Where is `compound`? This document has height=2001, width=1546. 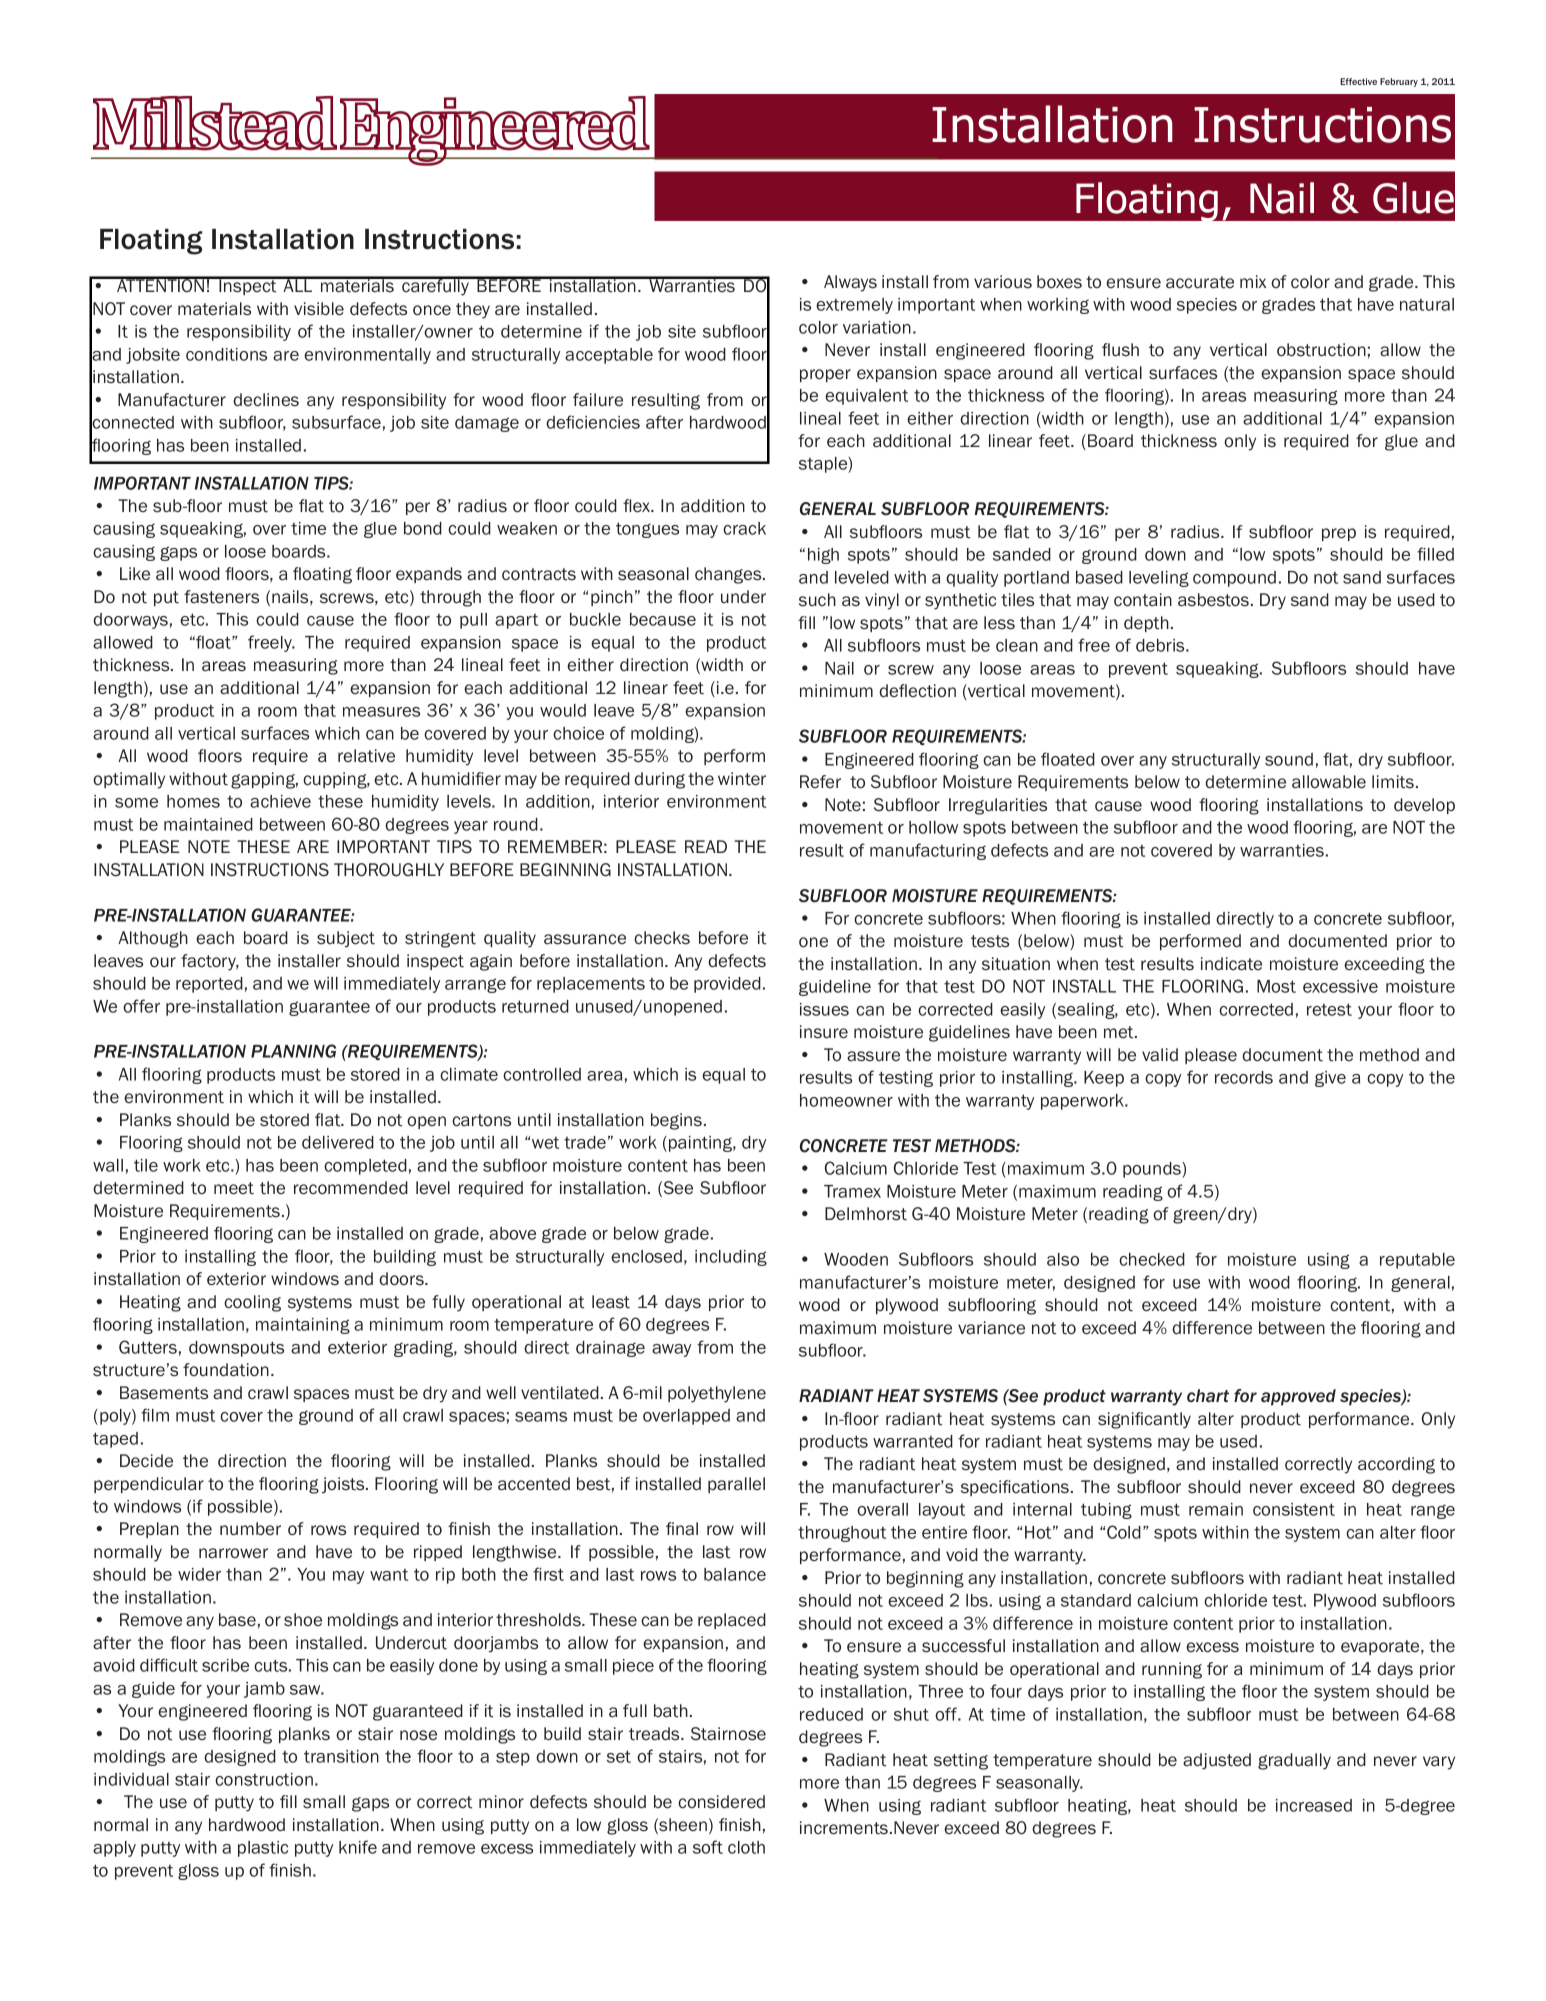
compound is located at coordinates (1234, 579).
